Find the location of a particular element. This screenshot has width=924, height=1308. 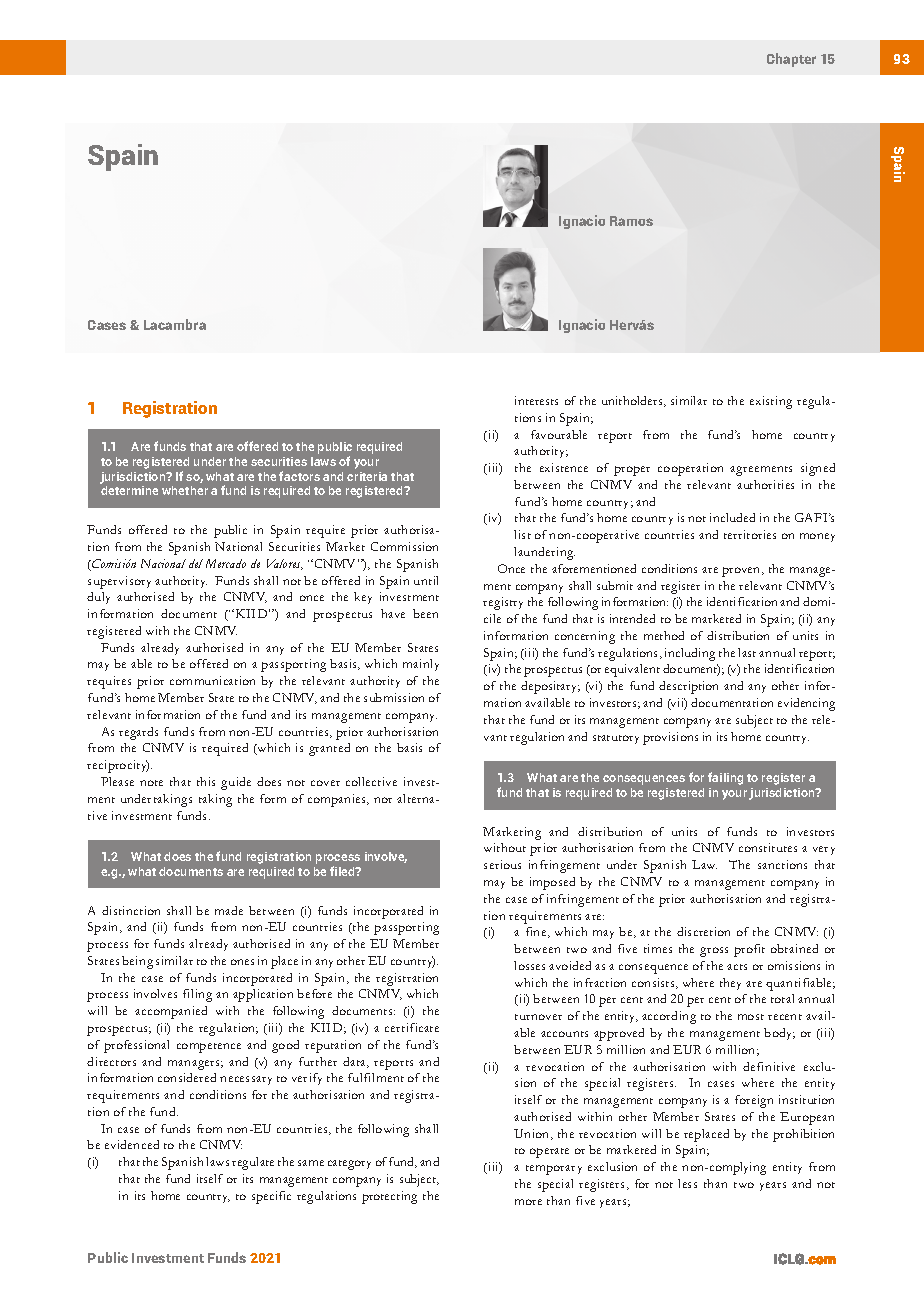

more is located at coordinates (528, 1202).
